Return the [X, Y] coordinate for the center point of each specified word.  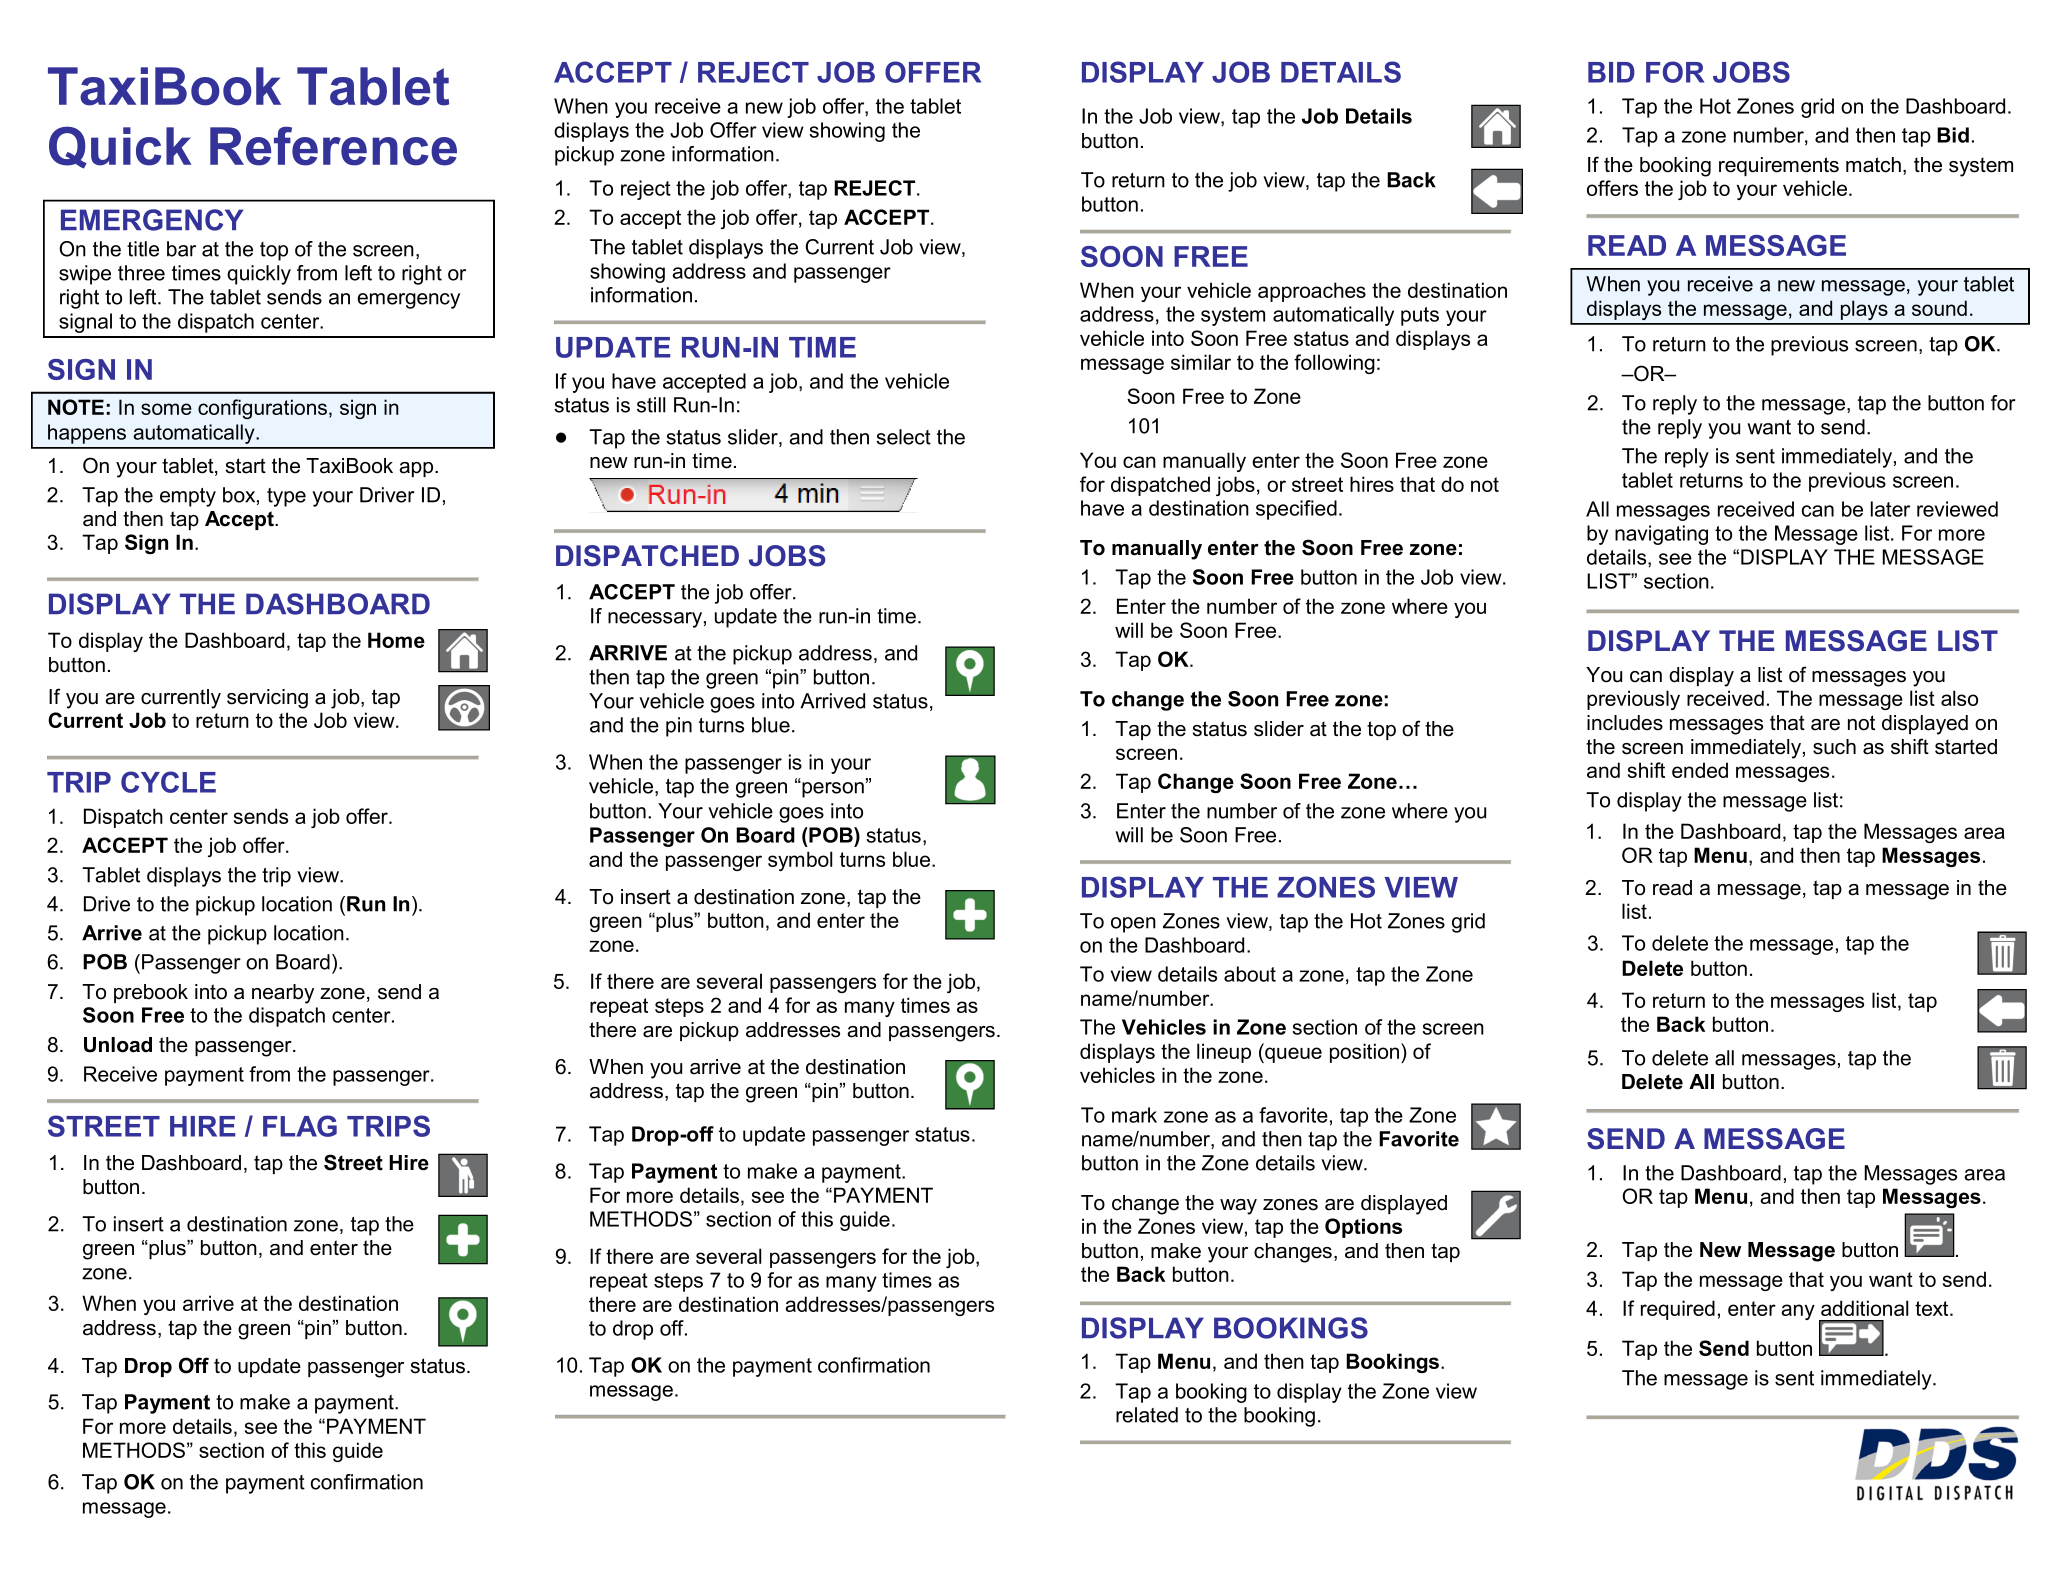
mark [1134, 1115]
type [286, 497]
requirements [1779, 166]
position [1366, 1053]
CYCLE [168, 782]
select [903, 437]
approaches [1312, 292]
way [1238, 1207]
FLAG [300, 1126]
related [1147, 1415]
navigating [1661, 535]
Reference [333, 146]
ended [1700, 770]
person [832, 789]
